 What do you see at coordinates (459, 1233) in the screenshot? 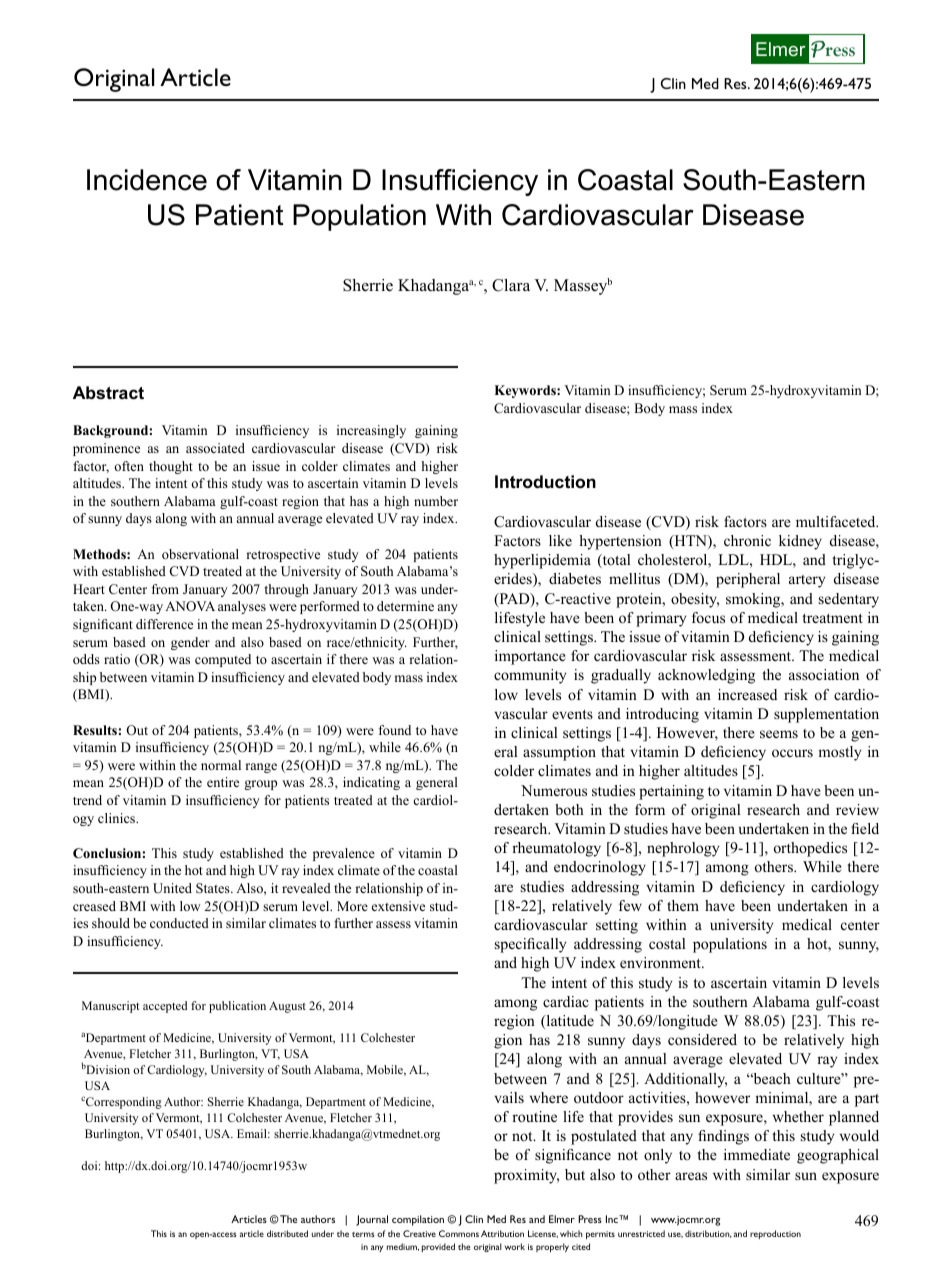
I see `Commons` at bounding box center [459, 1233].
